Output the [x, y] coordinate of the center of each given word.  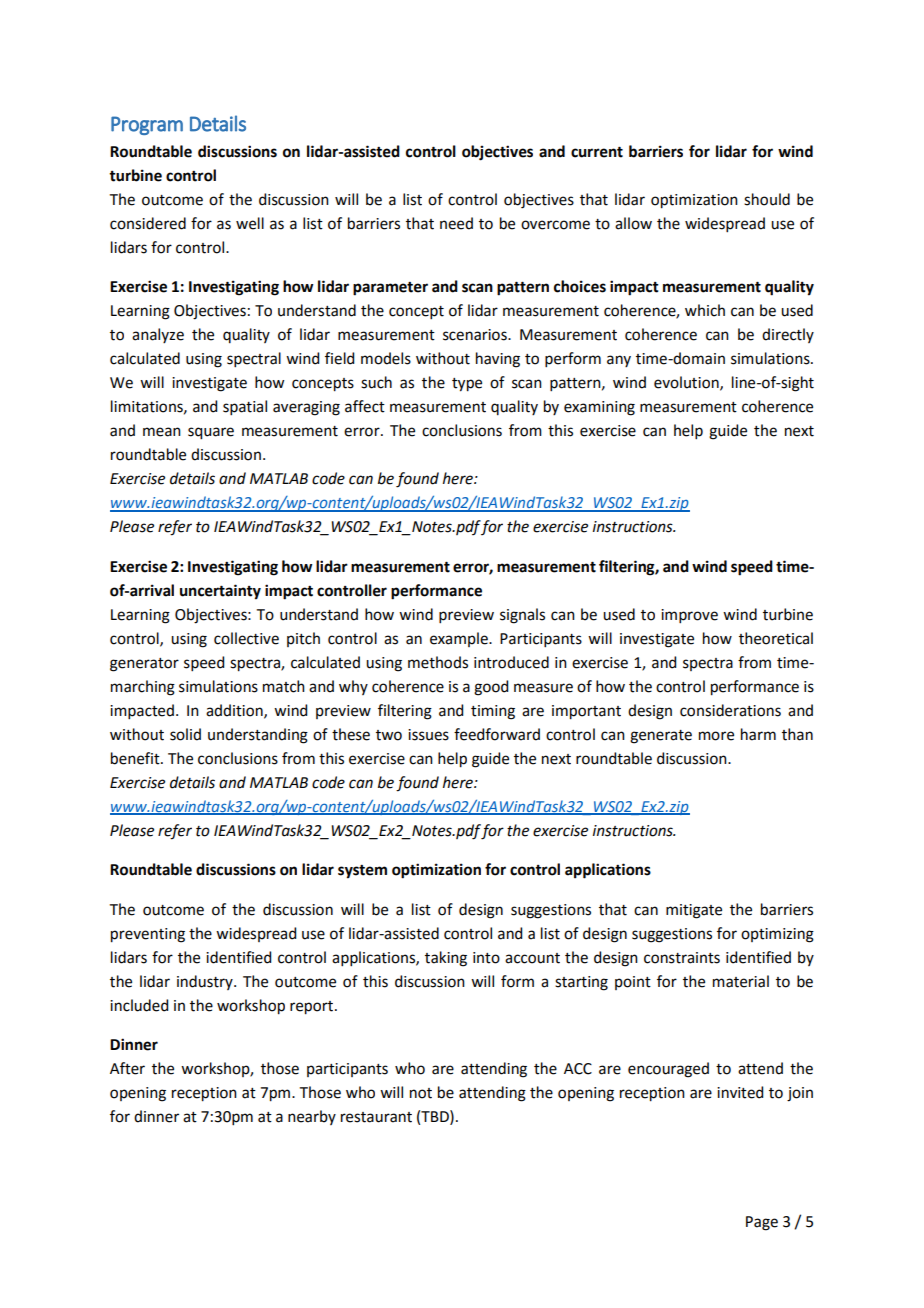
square [211, 433]
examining [599, 408]
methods [438, 662]
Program [147, 125]
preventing [148, 935]
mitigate [694, 911]
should [767, 199]
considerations [730, 710]
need [456, 223]
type [467, 385]
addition [235, 711]
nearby [312, 1117]
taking [446, 959]
